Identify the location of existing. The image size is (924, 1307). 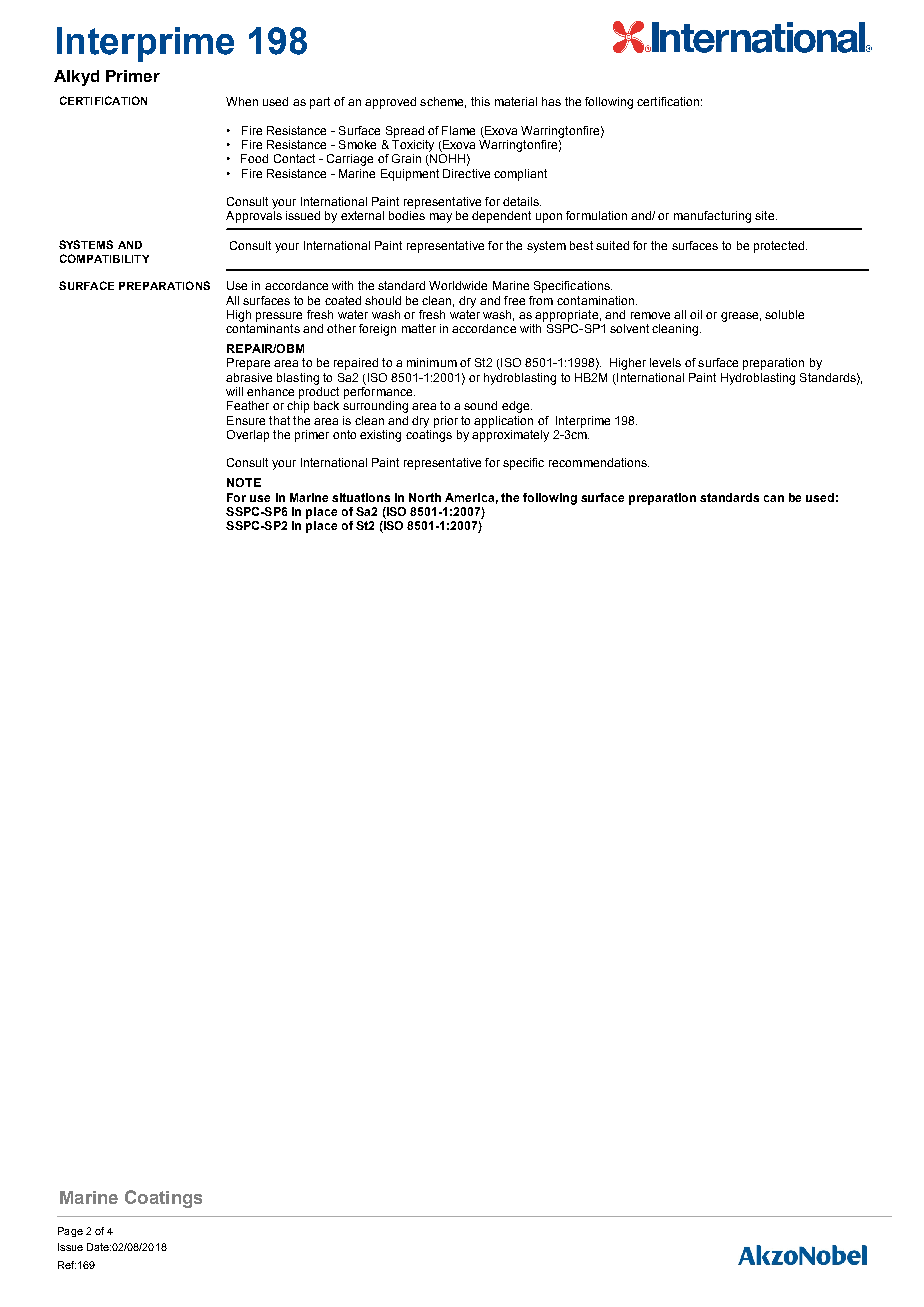
(380, 436).
